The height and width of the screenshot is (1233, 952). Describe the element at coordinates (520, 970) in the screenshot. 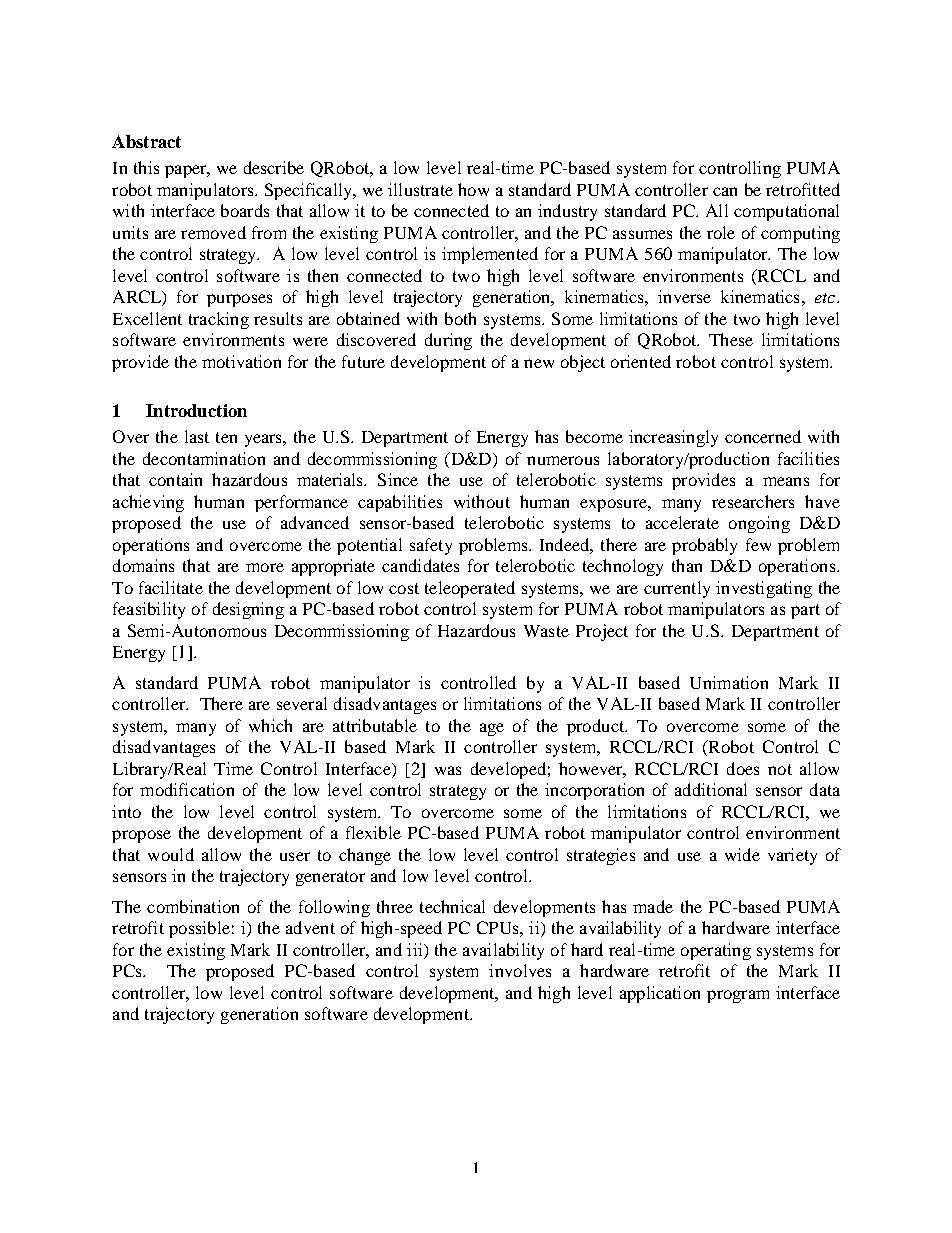

I see `involves` at that location.
